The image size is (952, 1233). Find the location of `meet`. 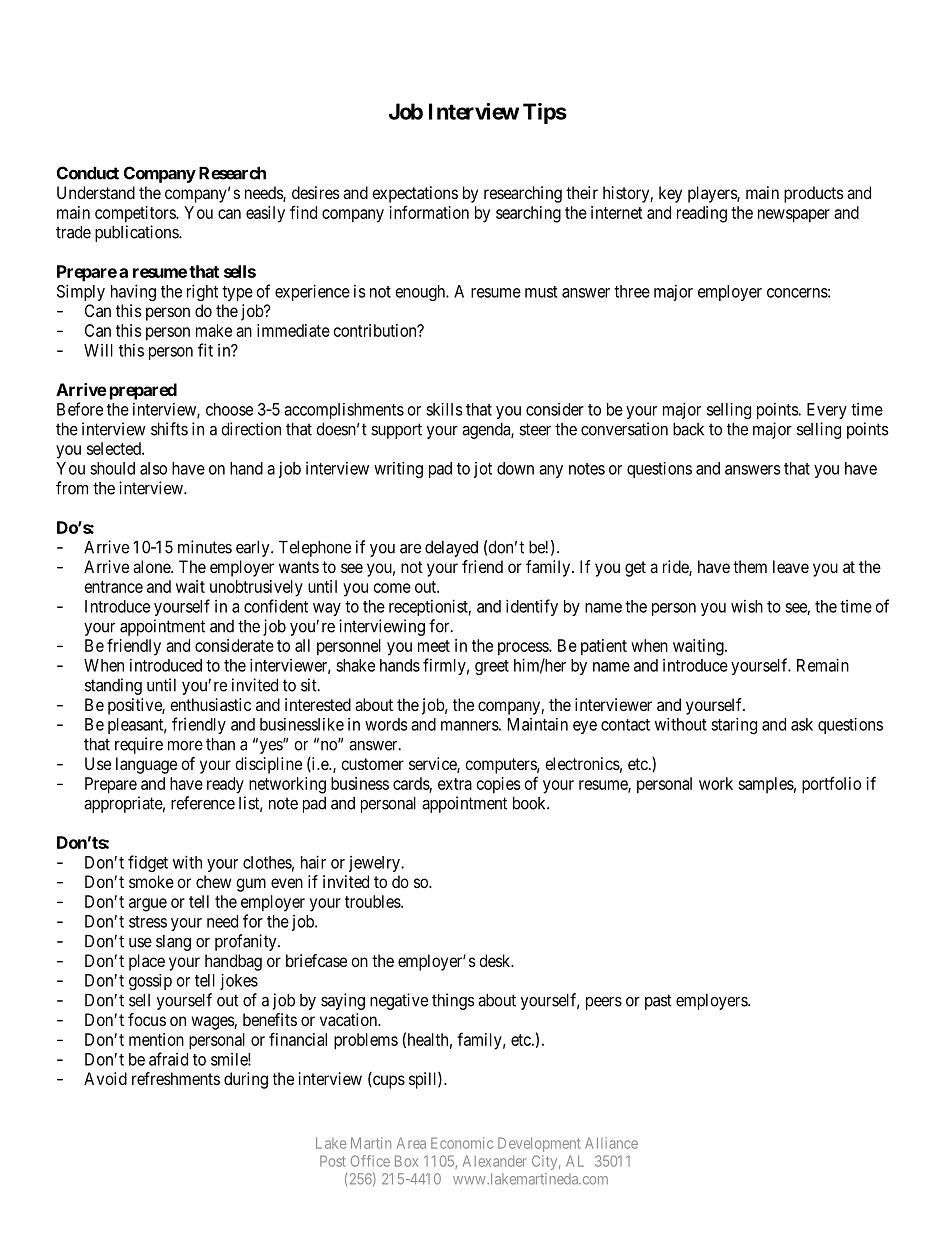

meet is located at coordinates (434, 646).
